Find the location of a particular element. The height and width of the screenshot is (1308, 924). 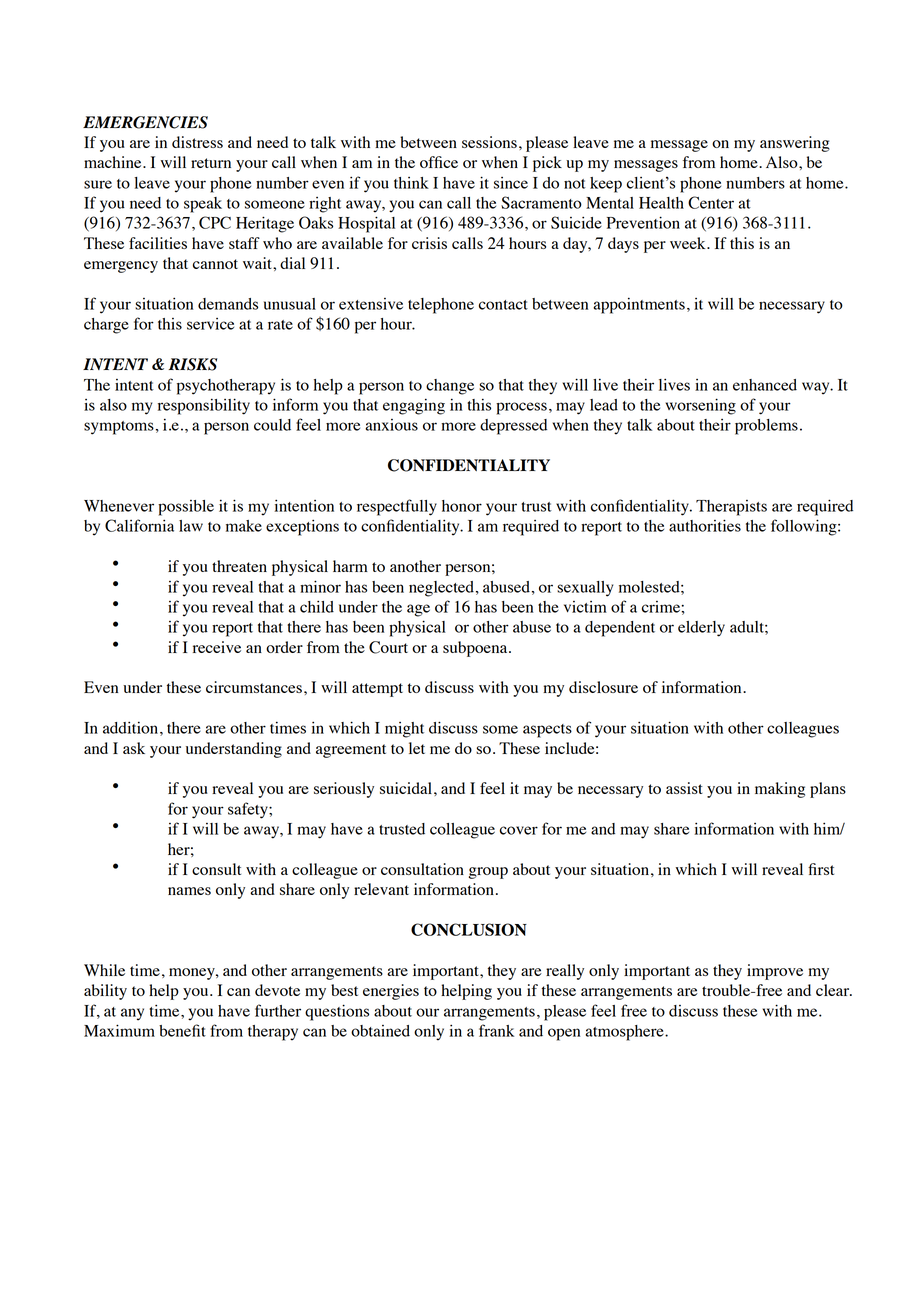

answering is located at coordinates (795, 144).
